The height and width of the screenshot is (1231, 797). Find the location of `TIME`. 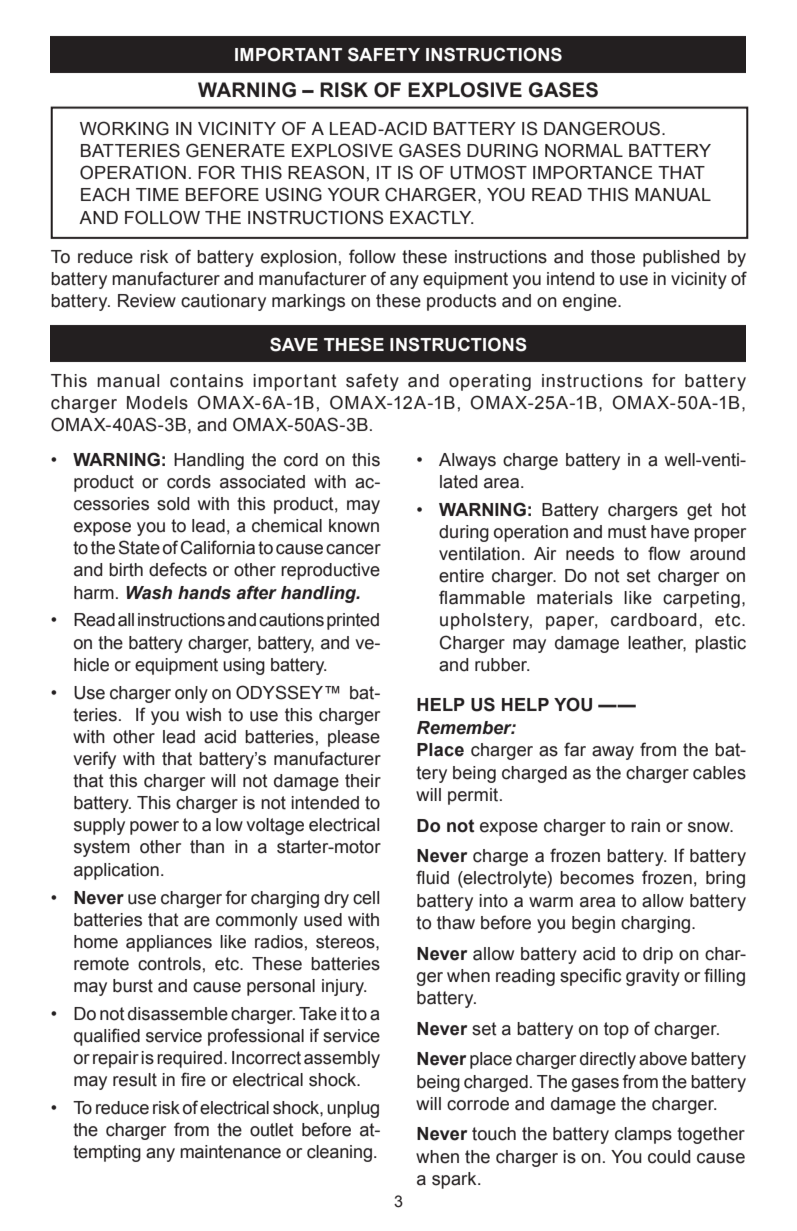

TIME is located at coordinates (157, 194).
